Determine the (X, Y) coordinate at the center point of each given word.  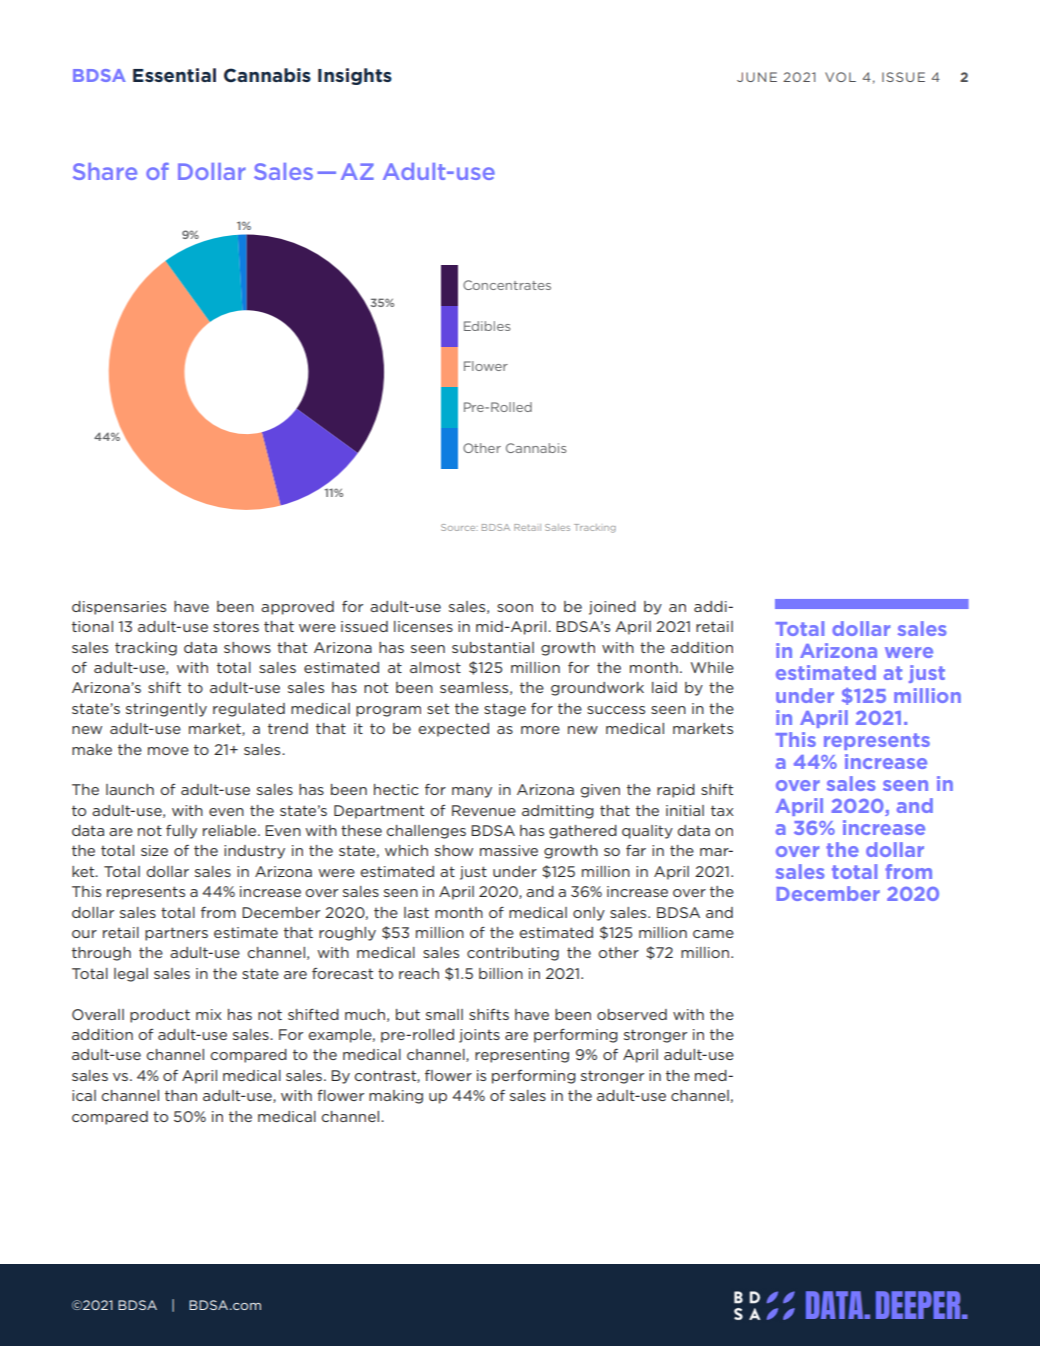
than (181, 1095)
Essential (174, 75)
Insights (355, 76)
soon (515, 608)
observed (632, 1014)
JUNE (757, 77)
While (712, 667)
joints (479, 1036)
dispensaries (119, 608)
